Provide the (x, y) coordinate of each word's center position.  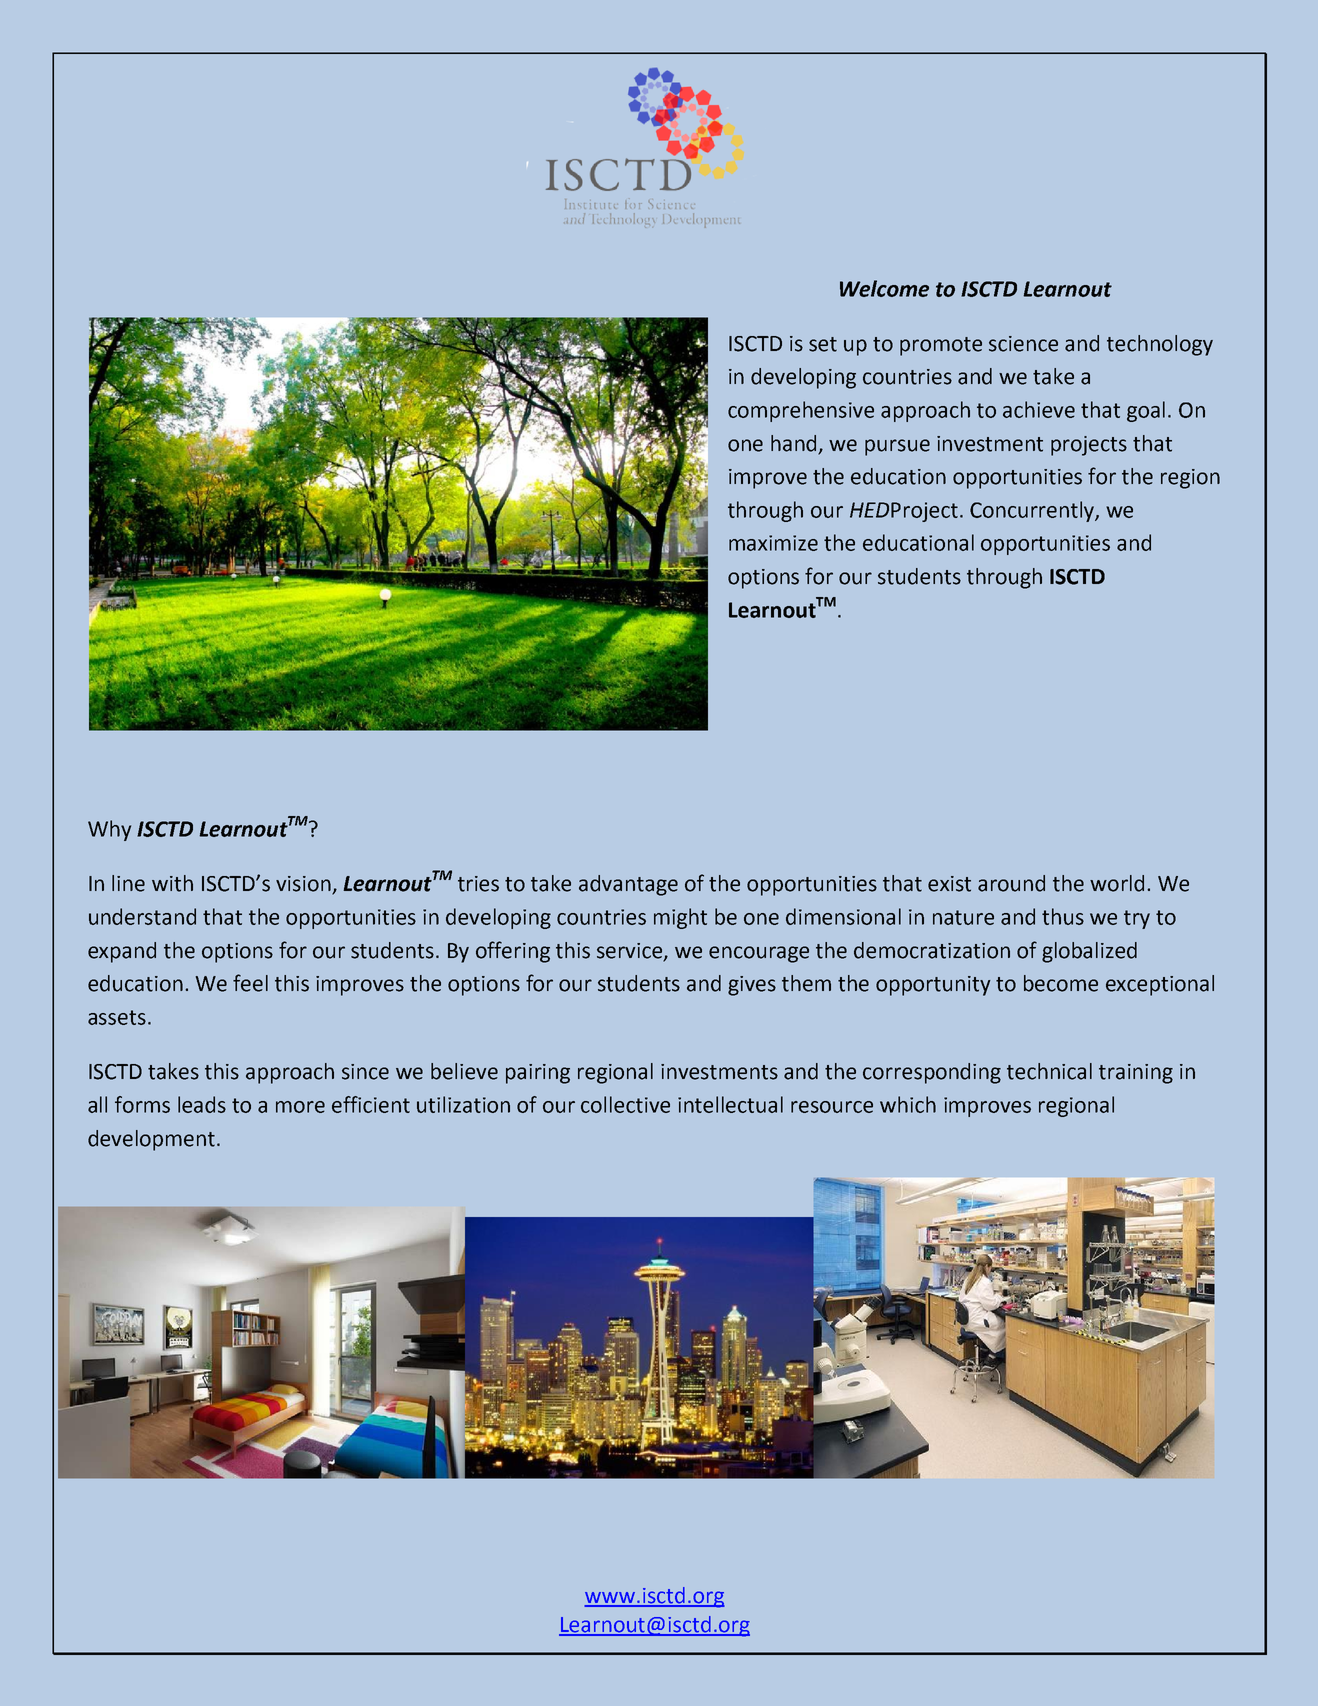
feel (250, 983)
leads (202, 1104)
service (631, 951)
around (1011, 883)
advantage (628, 885)
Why (109, 830)
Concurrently (1033, 511)
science (1023, 344)
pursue (897, 447)
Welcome (884, 288)
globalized (1089, 952)
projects (1089, 446)
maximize (773, 543)
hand (793, 443)
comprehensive (801, 411)
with (172, 883)
